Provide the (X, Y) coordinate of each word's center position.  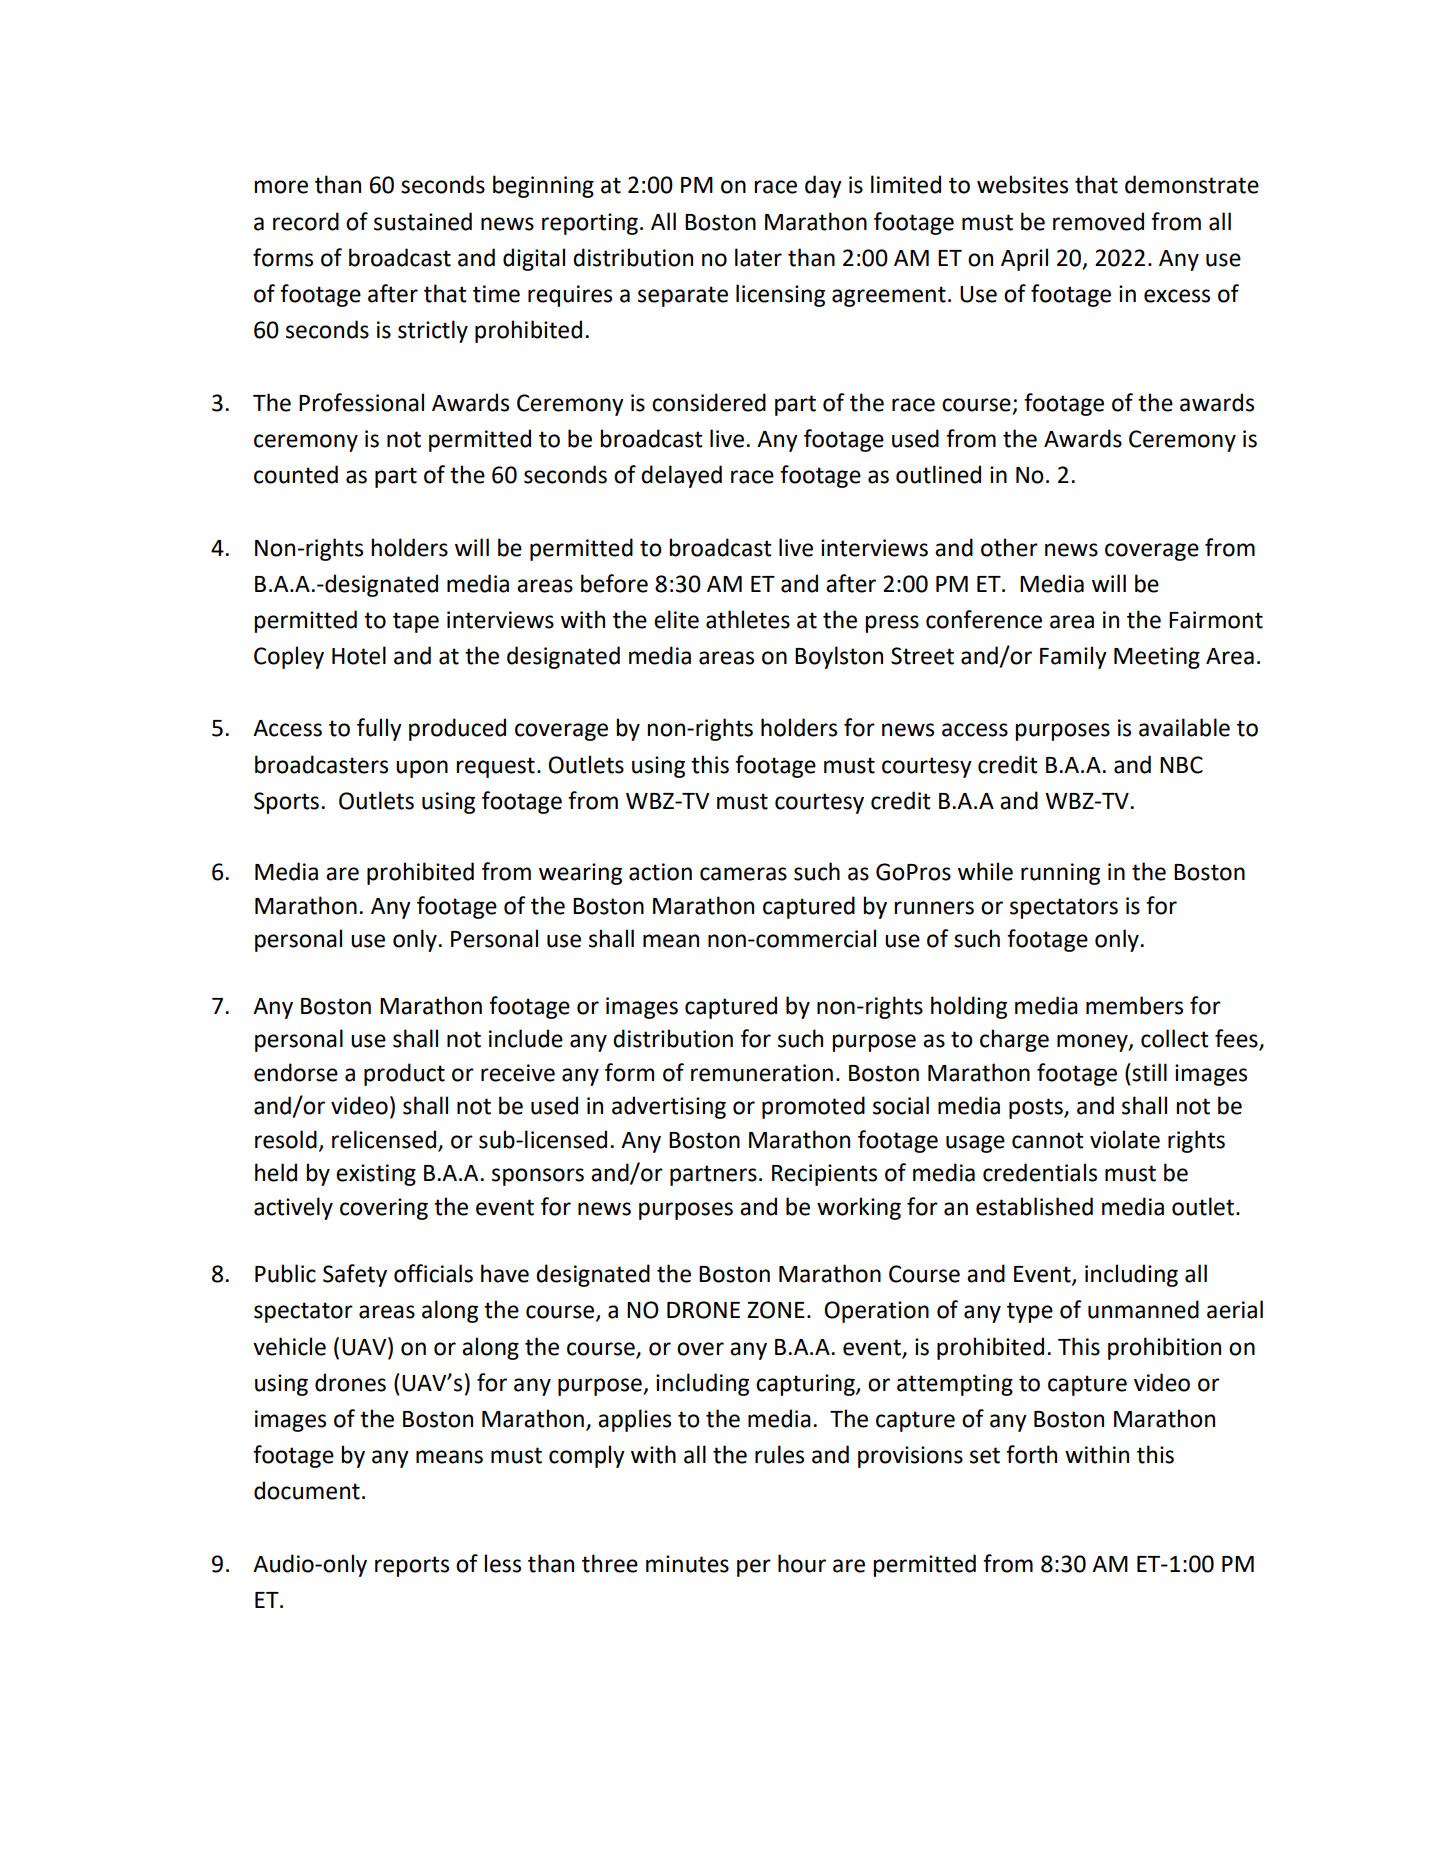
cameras (743, 874)
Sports (286, 803)
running (1060, 874)
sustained (423, 221)
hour (802, 1563)
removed (1098, 221)
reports (412, 1566)
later (758, 257)
